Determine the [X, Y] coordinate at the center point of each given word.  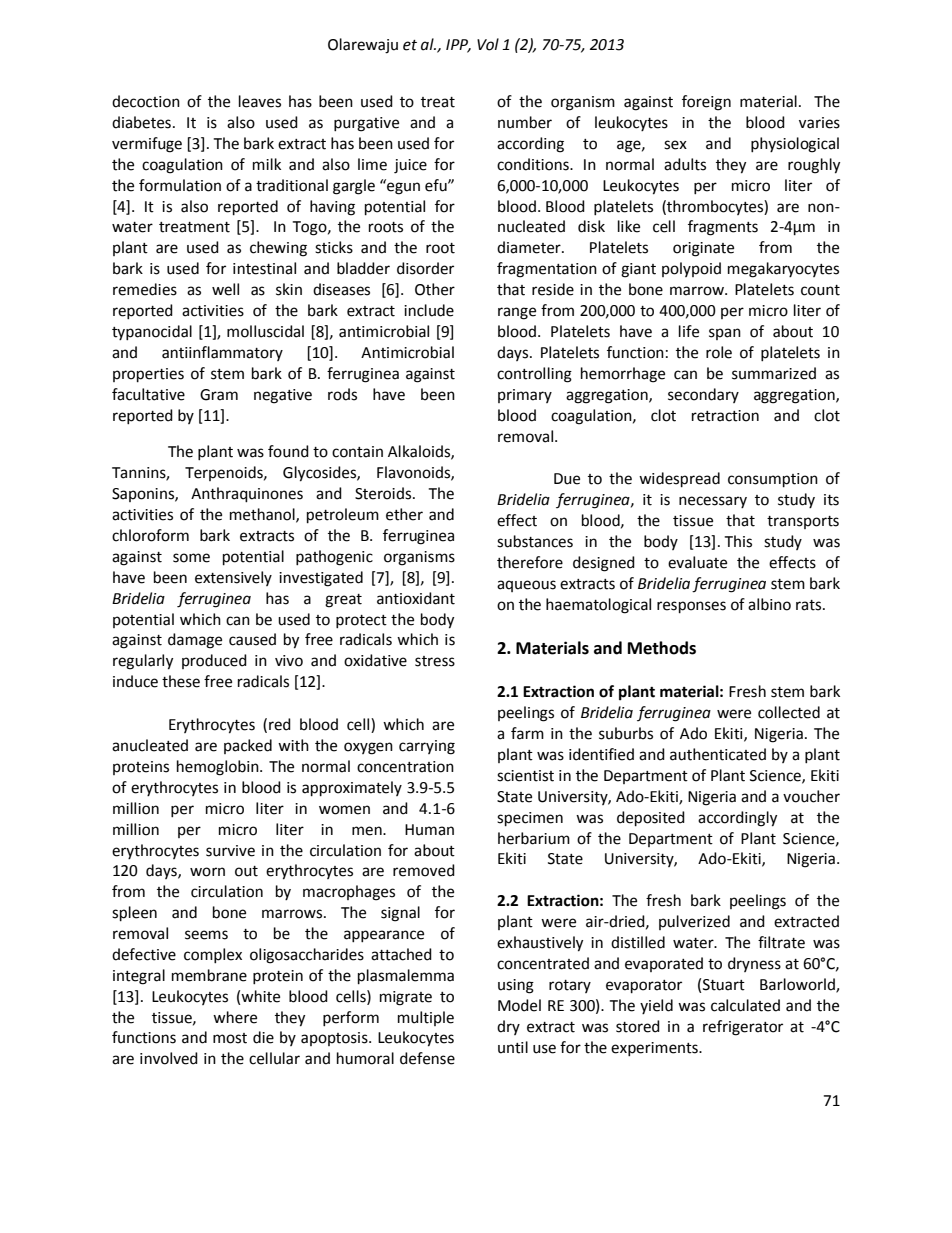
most [230, 1038]
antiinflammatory [222, 353]
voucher [811, 796]
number [525, 122]
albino [769, 604]
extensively [233, 578]
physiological [795, 145]
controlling [534, 375]
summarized [774, 373]
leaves [260, 101]
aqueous [526, 586]
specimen [530, 819]
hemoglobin [219, 768]
